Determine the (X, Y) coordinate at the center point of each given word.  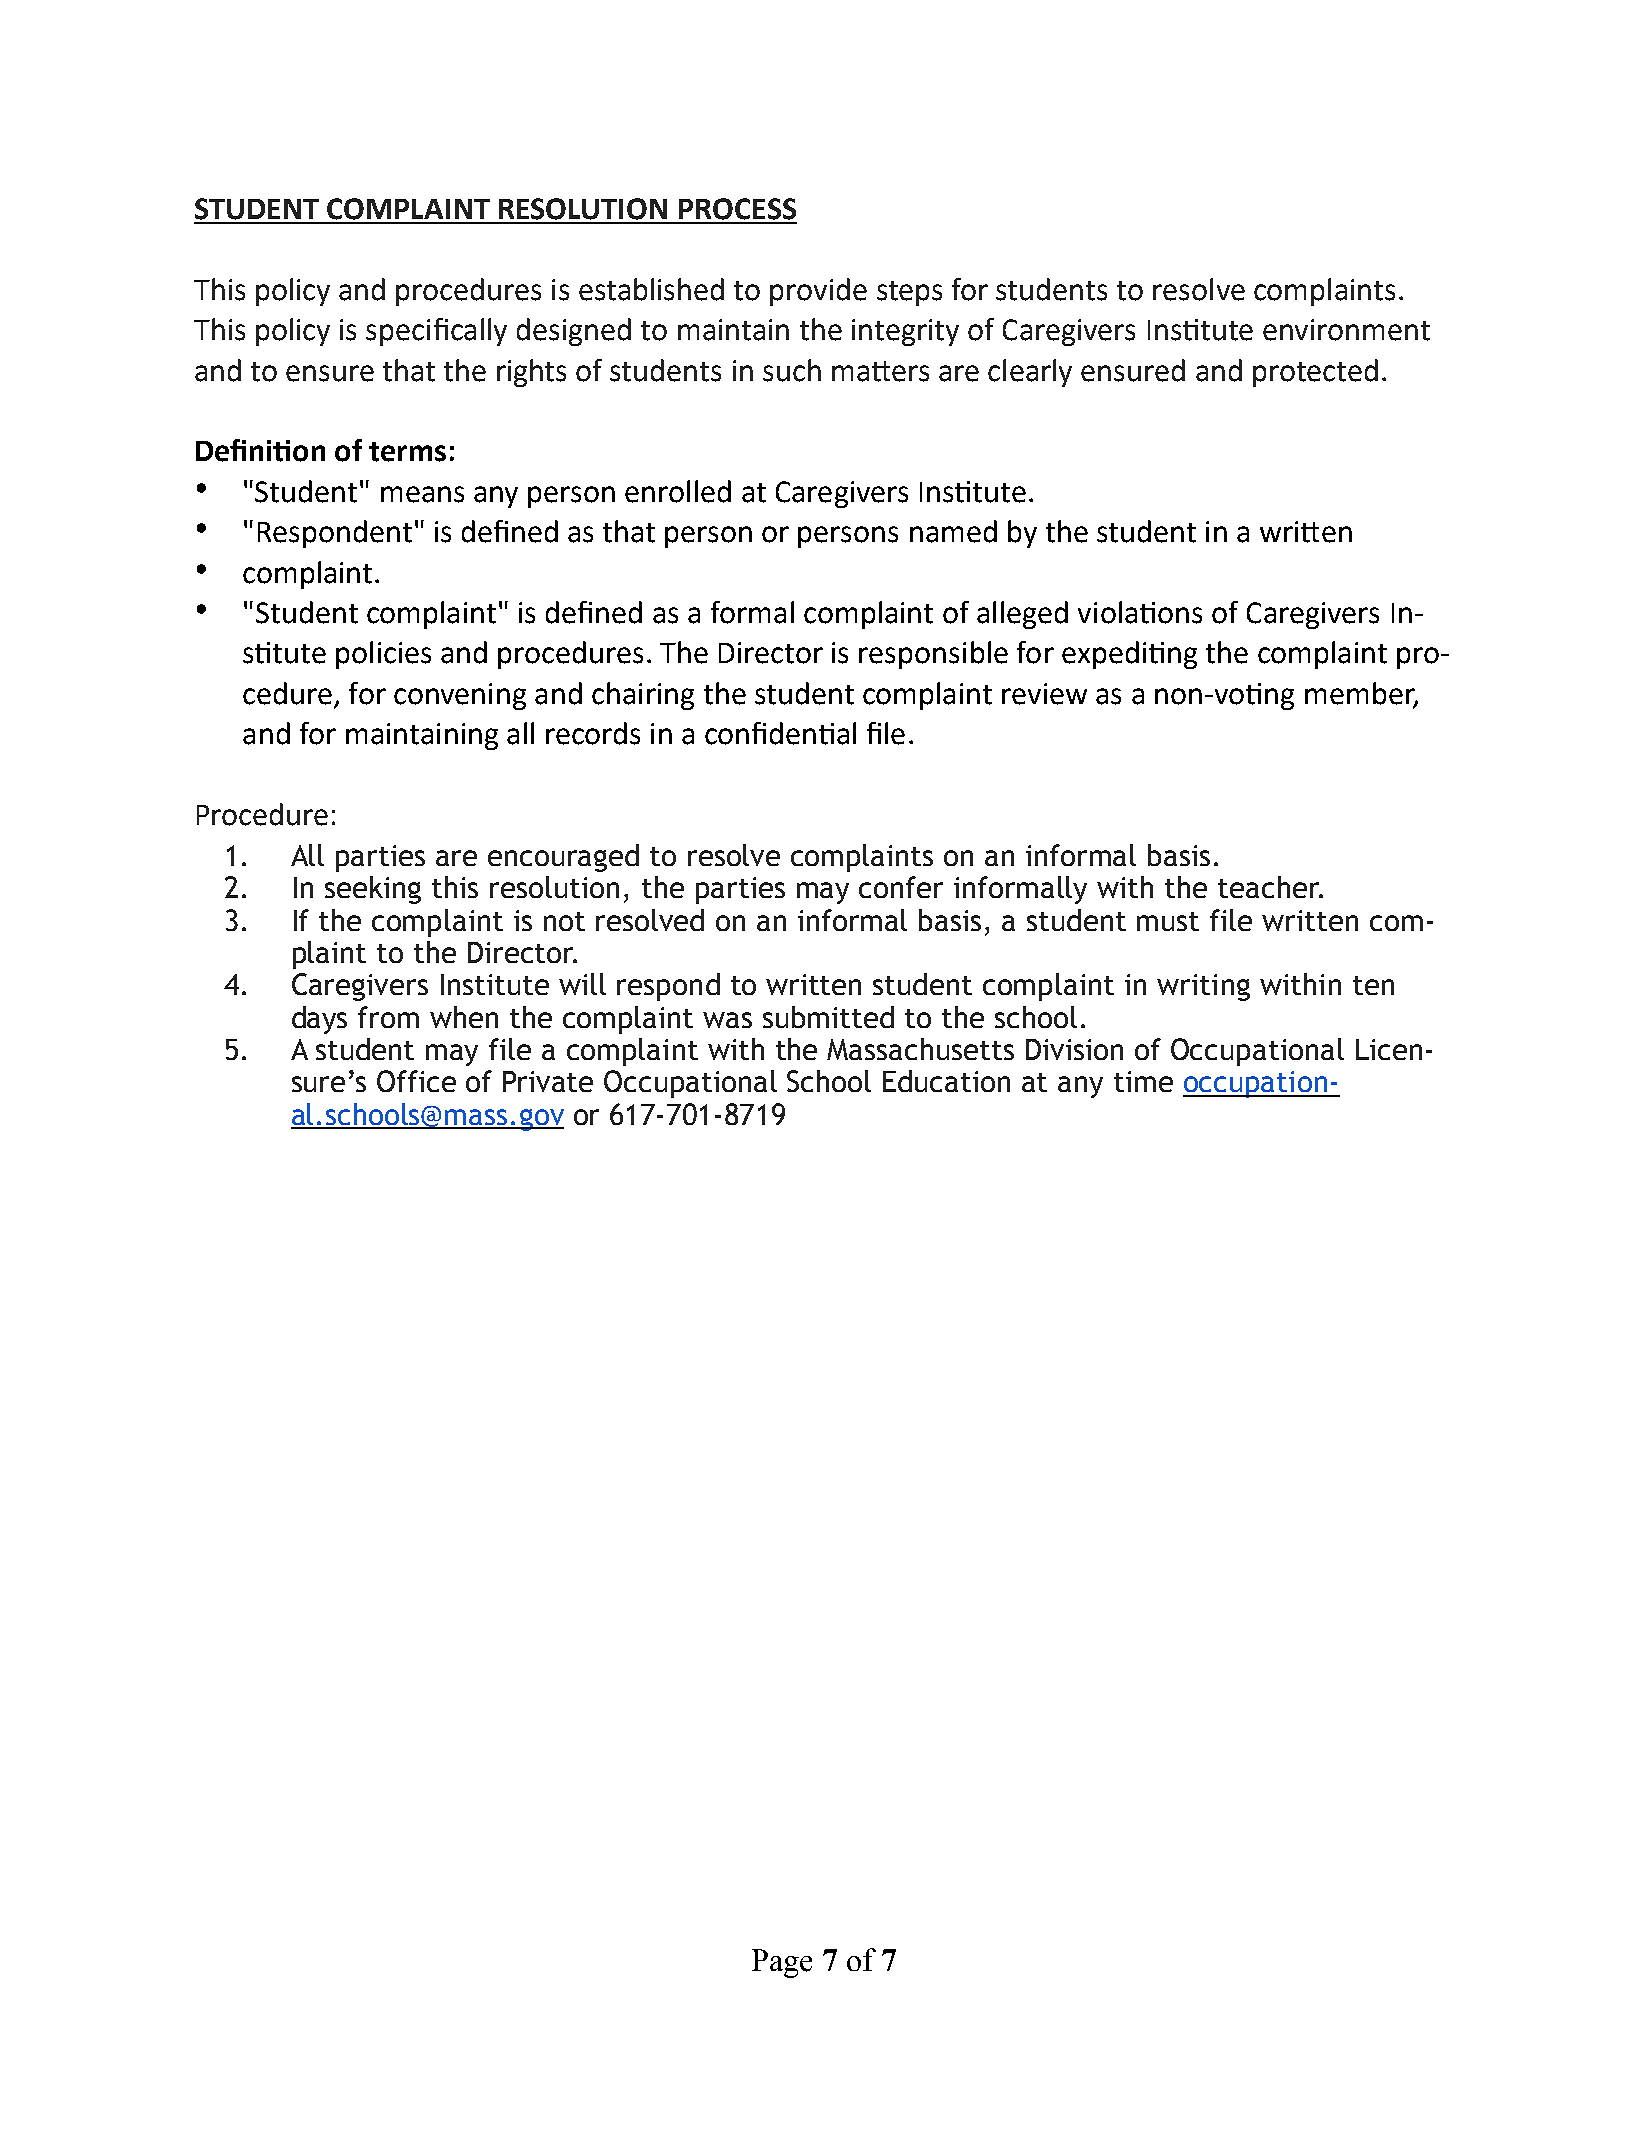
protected (1315, 373)
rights (531, 373)
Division (1074, 1049)
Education (946, 1081)
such (792, 370)
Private (548, 1081)
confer (901, 887)
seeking (373, 890)
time (1143, 1081)
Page (782, 1963)
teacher (1270, 887)
